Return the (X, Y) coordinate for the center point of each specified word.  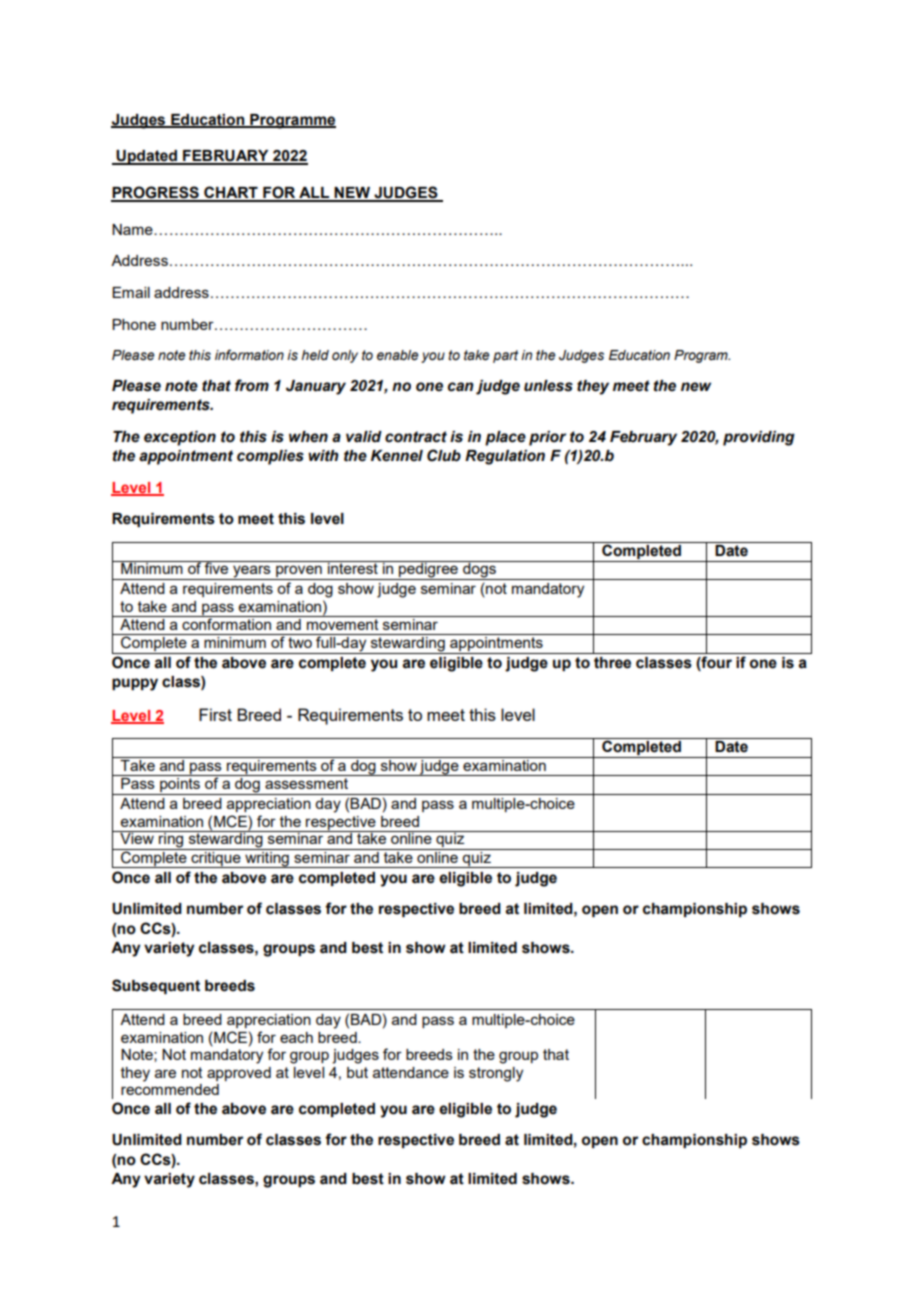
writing (267, 858)
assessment (306, 783)
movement (343, 623)
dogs (479, 570)
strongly (496, 1074)
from (252, 385)
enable (398, 355)
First (215, 714)
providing (759, 438)
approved (239, 1074)
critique (216, 858)
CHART (231, 193)
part (505, 356)
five (217, 567)
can (461, 387)
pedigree (428, 570)
